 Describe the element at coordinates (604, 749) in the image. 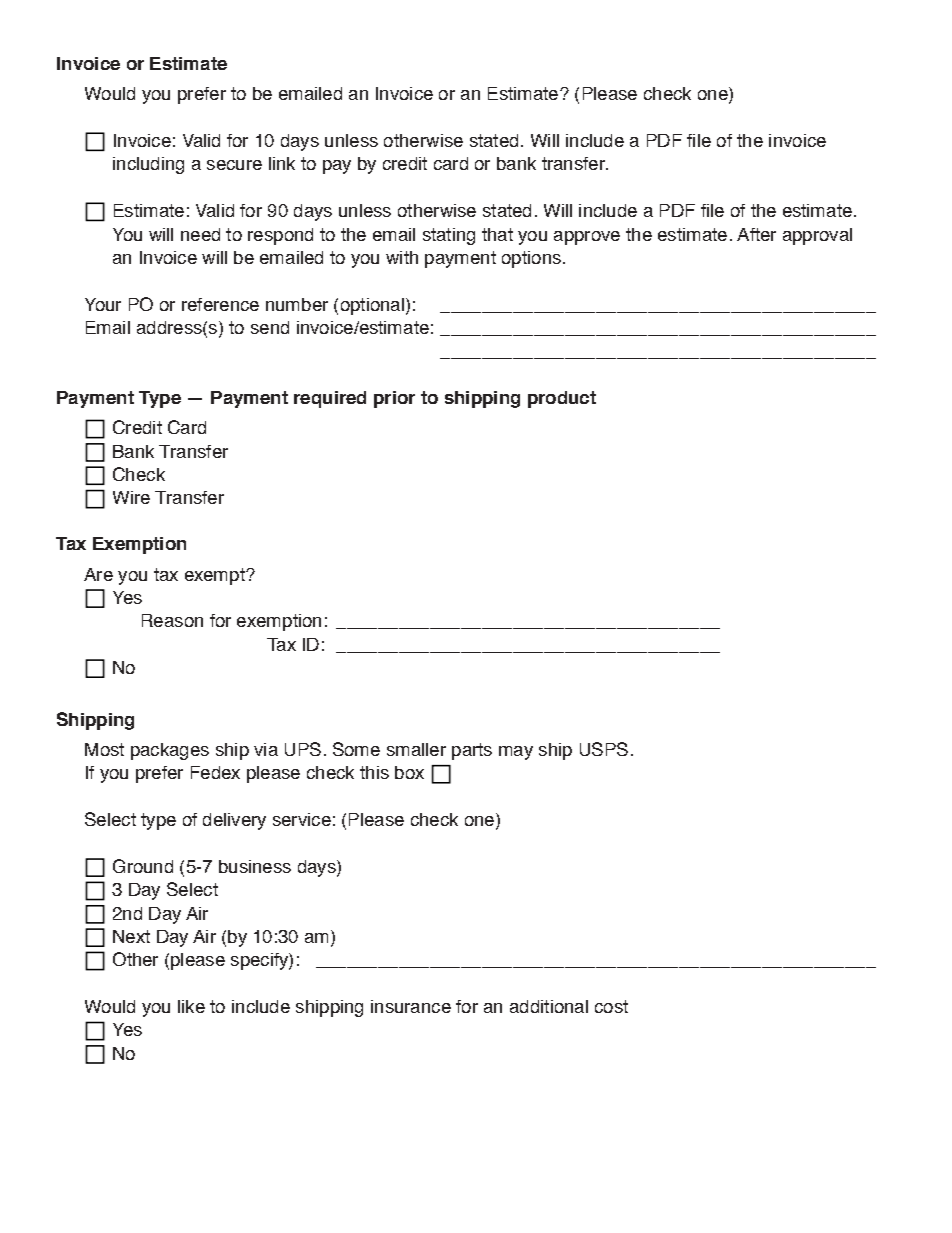

I see `USPS` at that location.
